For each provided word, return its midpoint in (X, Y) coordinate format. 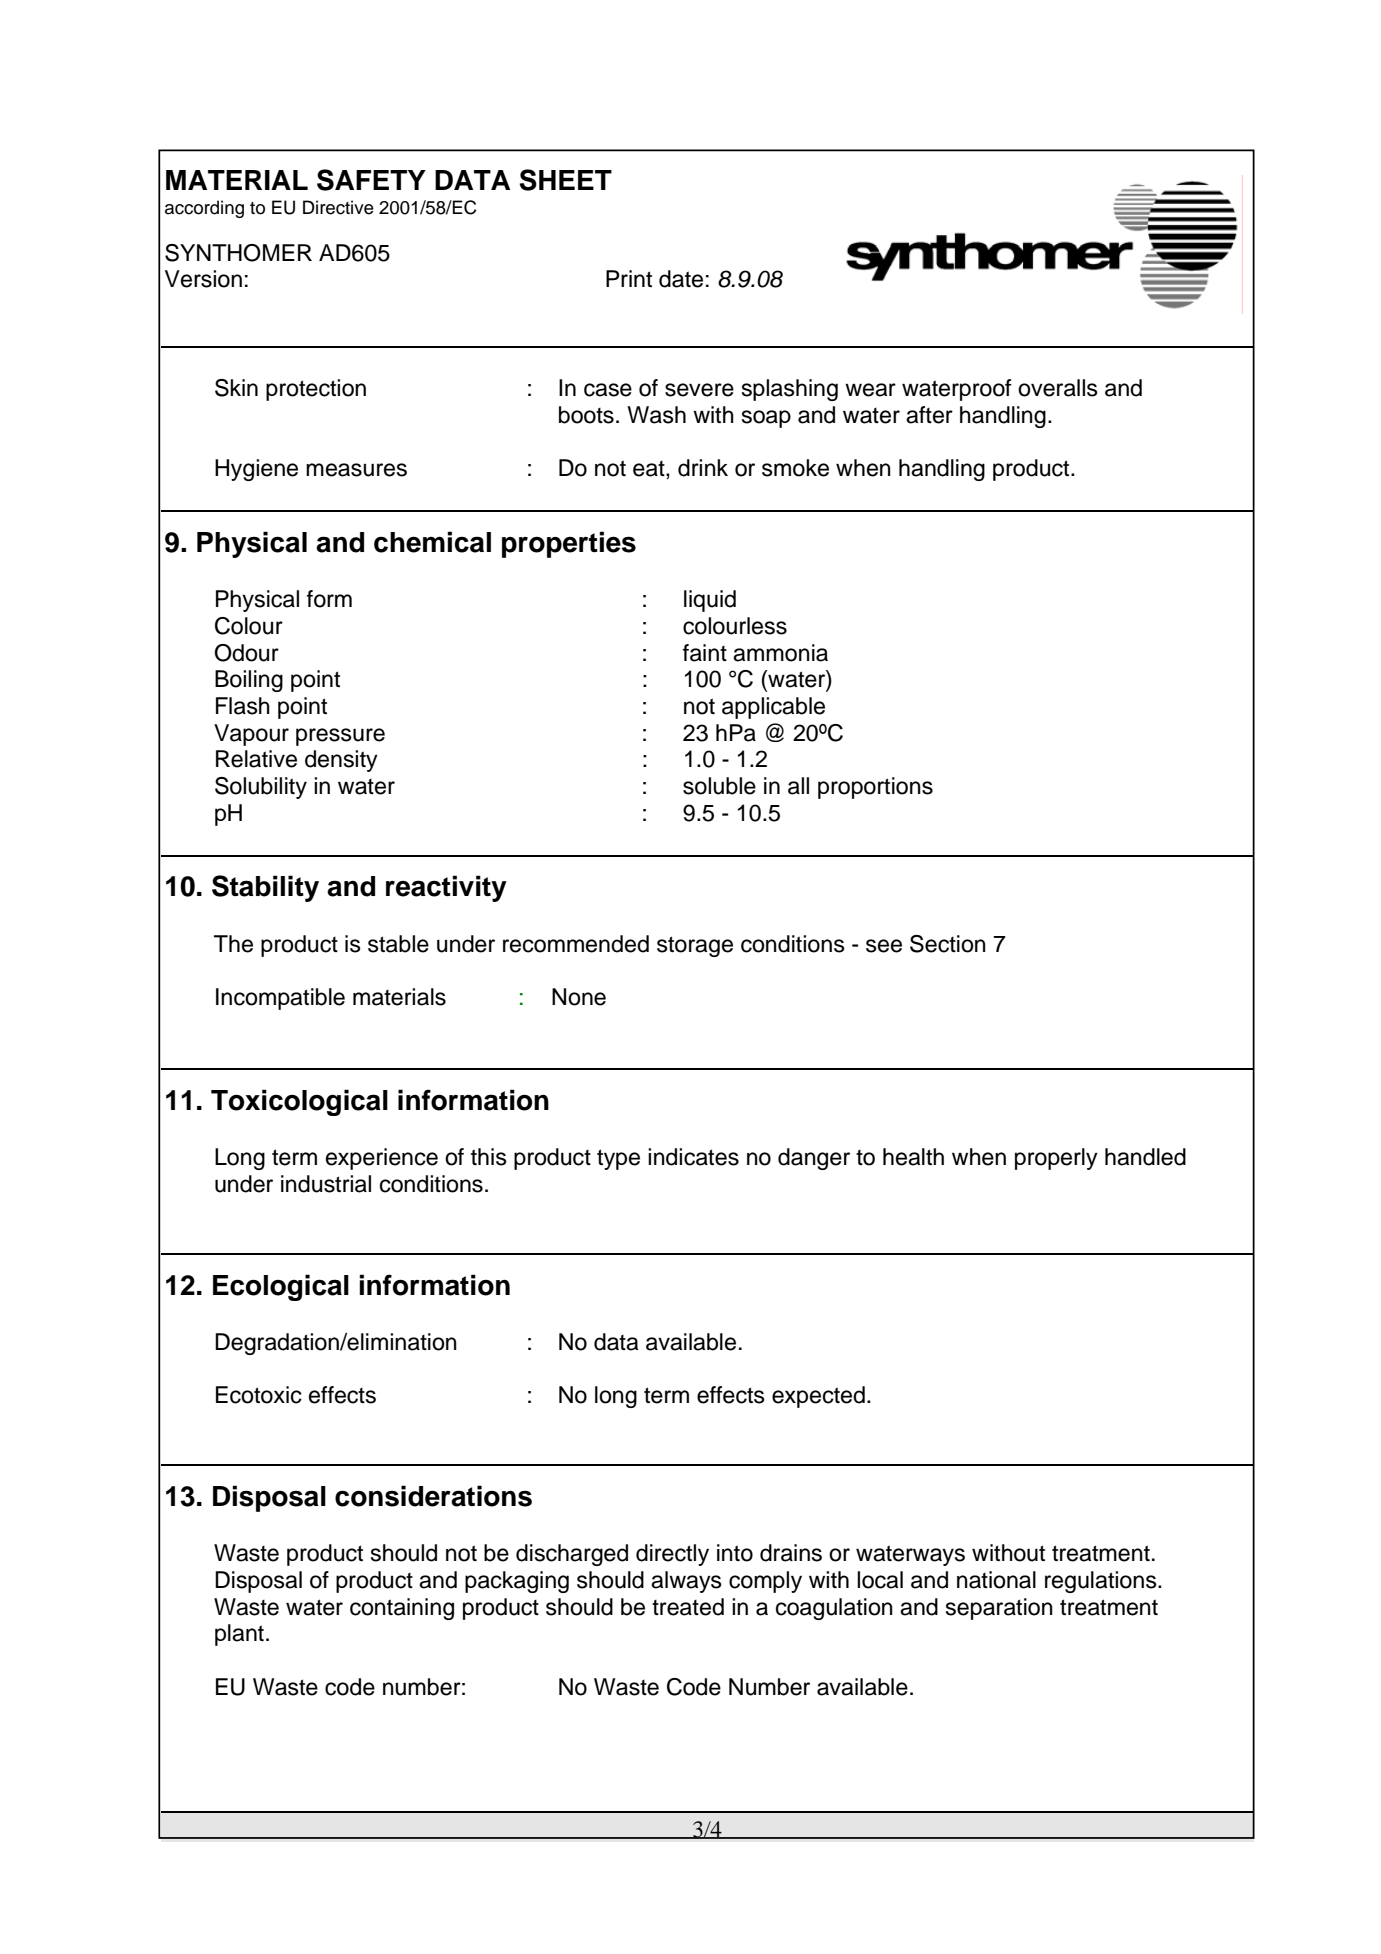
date (681, 279)
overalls (1058, 388)
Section (948, 944)
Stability (265, 888)
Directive (338, 207)
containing (402, 1609)
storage (695, 946)
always (686, 1582)
